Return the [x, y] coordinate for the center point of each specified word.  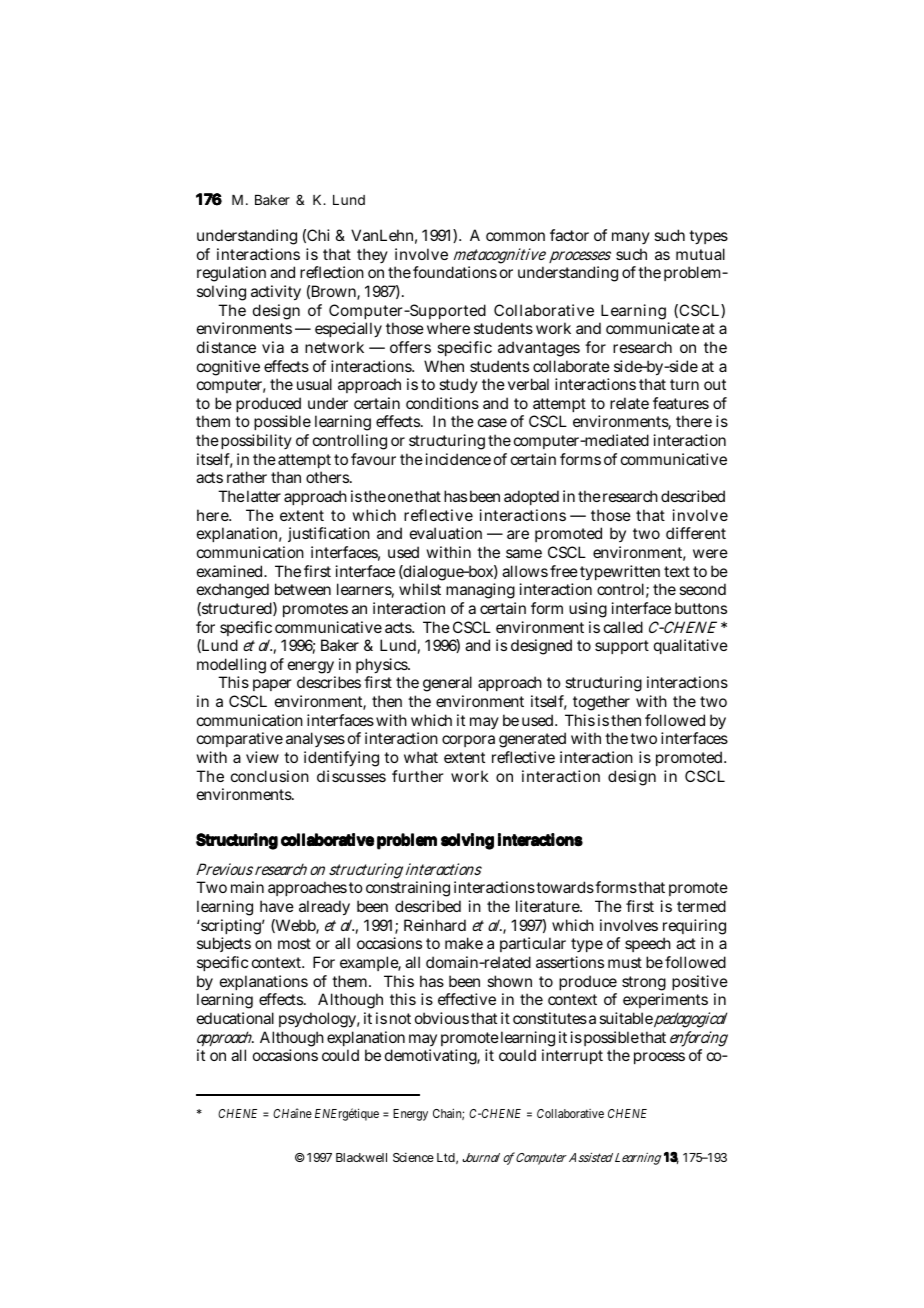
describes [329, 682]
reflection [332, 272]
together [601, 703]
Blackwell [361, 1157]
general [447, 684]
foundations [455, 272]
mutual [700, 254]
